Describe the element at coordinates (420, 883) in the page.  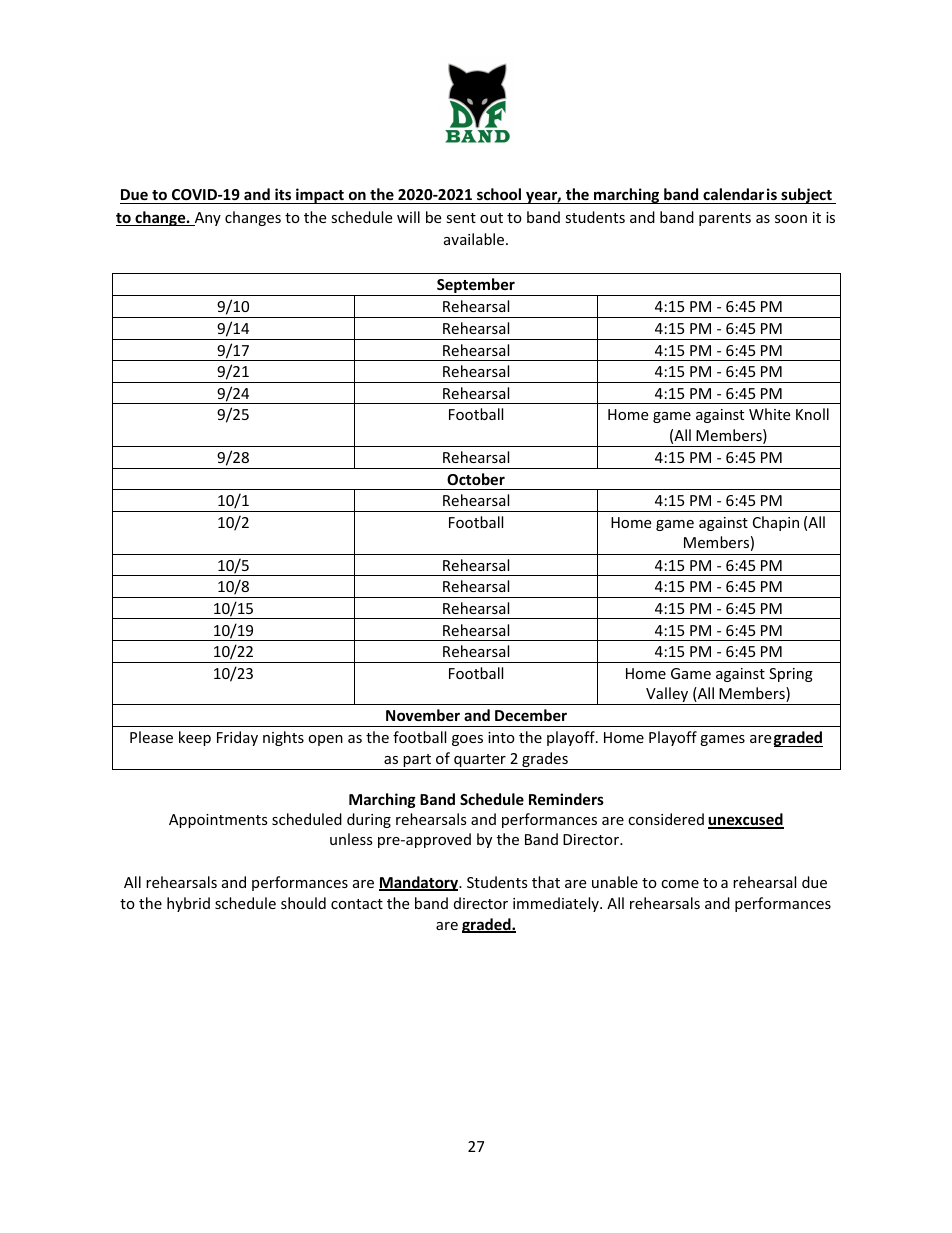
I see `Mandatory` at that location.
